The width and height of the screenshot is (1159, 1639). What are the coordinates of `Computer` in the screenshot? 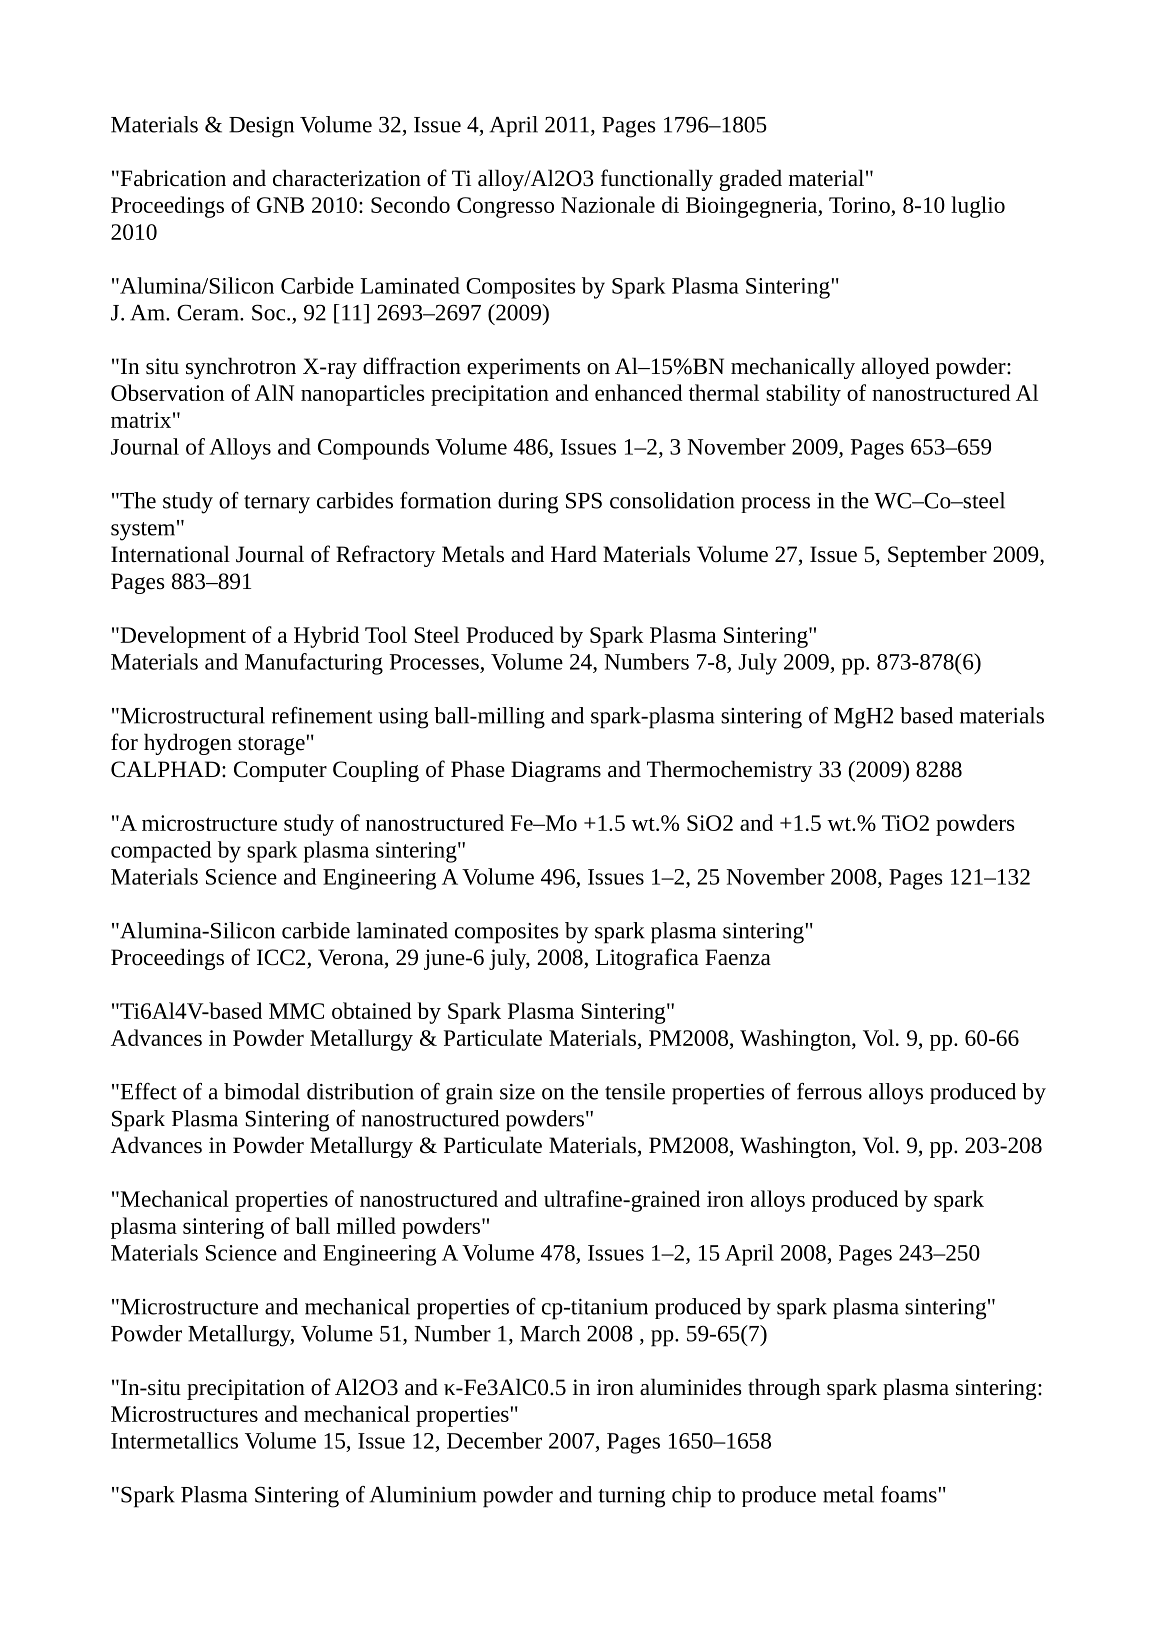 It's located at (280, 771).
